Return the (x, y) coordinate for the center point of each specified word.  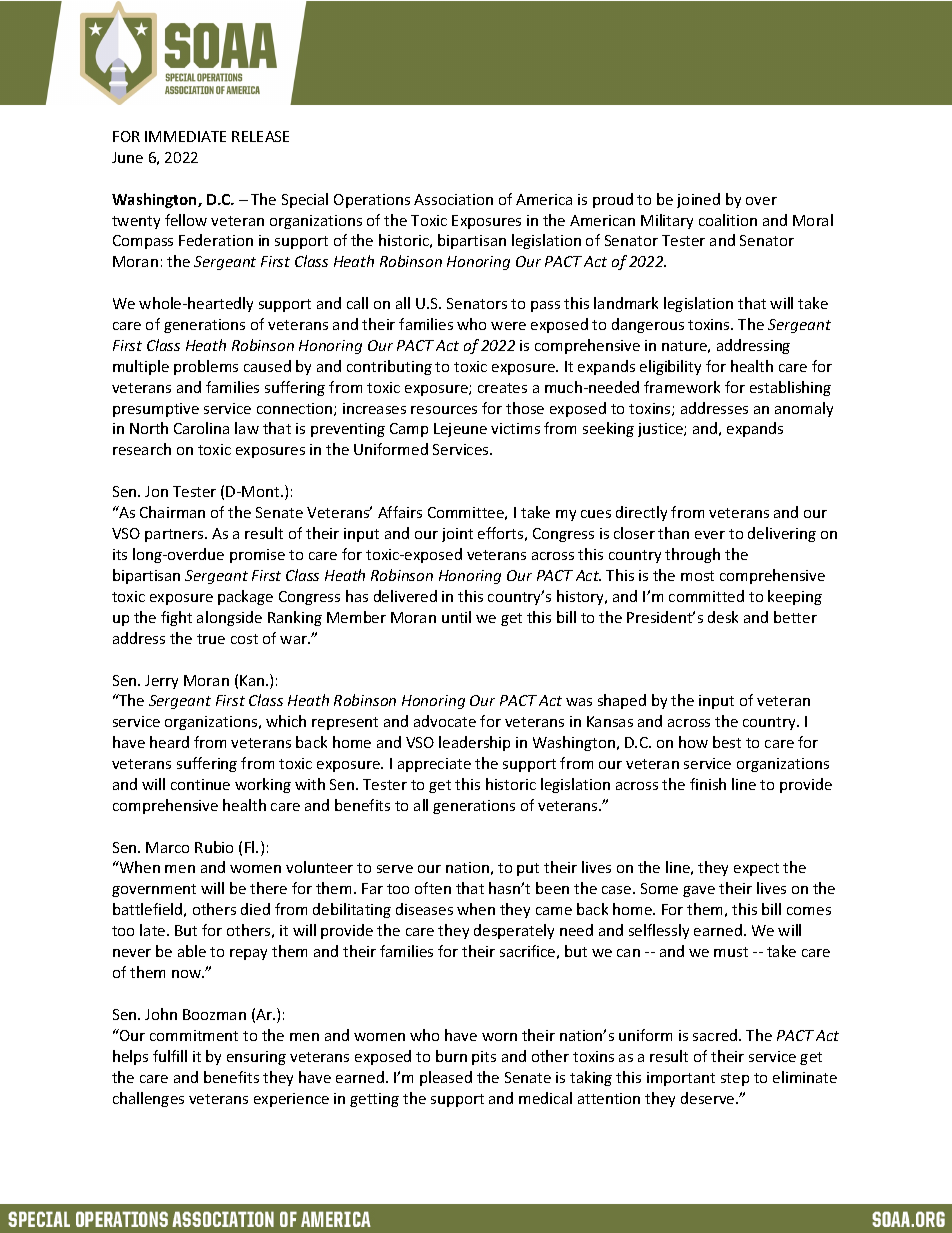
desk (723, 617)
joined (698, 200)
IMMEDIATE (185, 136)
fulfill (170, 1056)
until (456, 617)
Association (453, 199)
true (211, 639)
